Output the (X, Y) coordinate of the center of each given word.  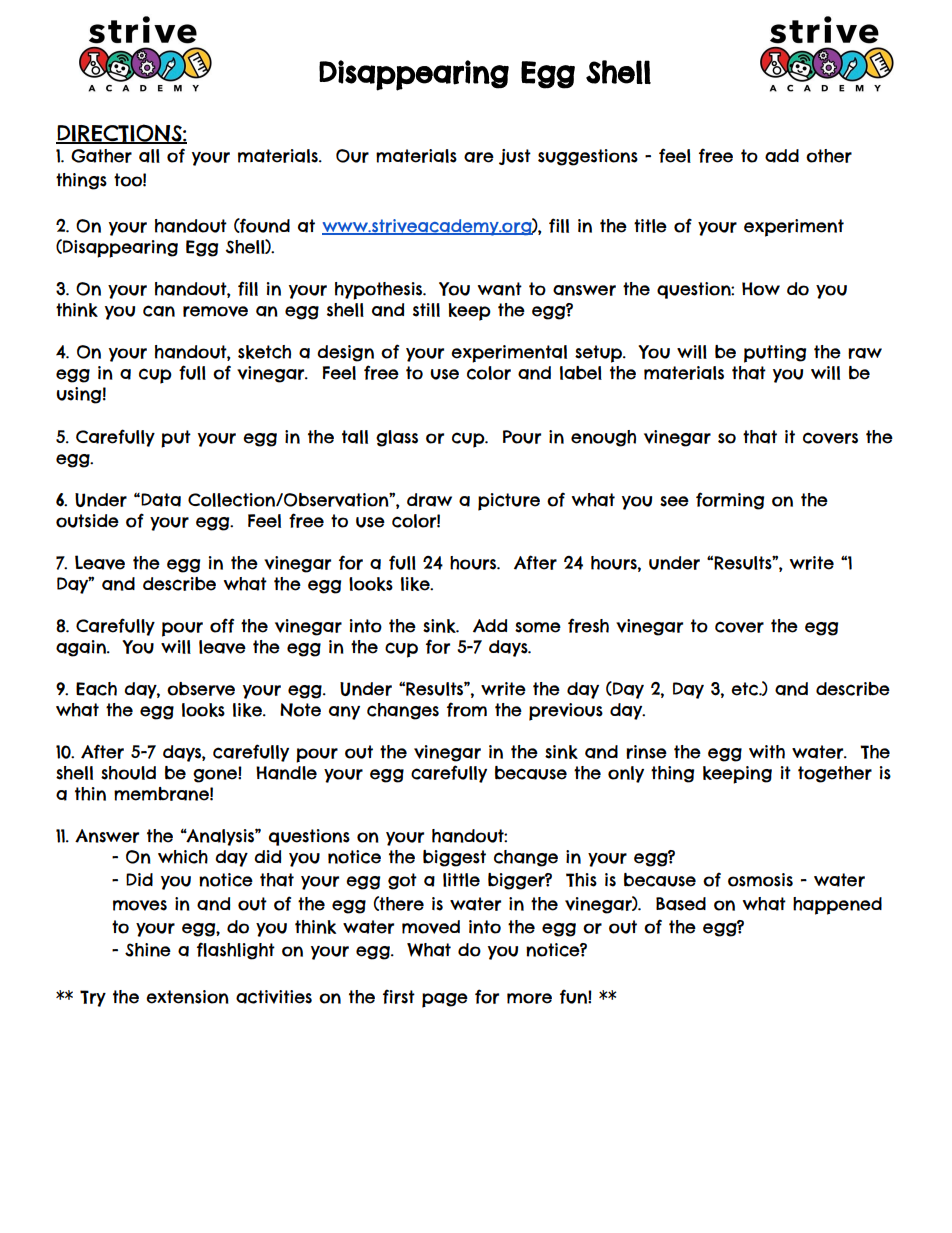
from (467, 709)
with (767, 752)
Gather (101, 156)
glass (397, 438)
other (829, 156)
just (515, 157)
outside (87, 521)
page (445, 1000)
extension (187, 997)
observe (201, 689)
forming (730, 501)
